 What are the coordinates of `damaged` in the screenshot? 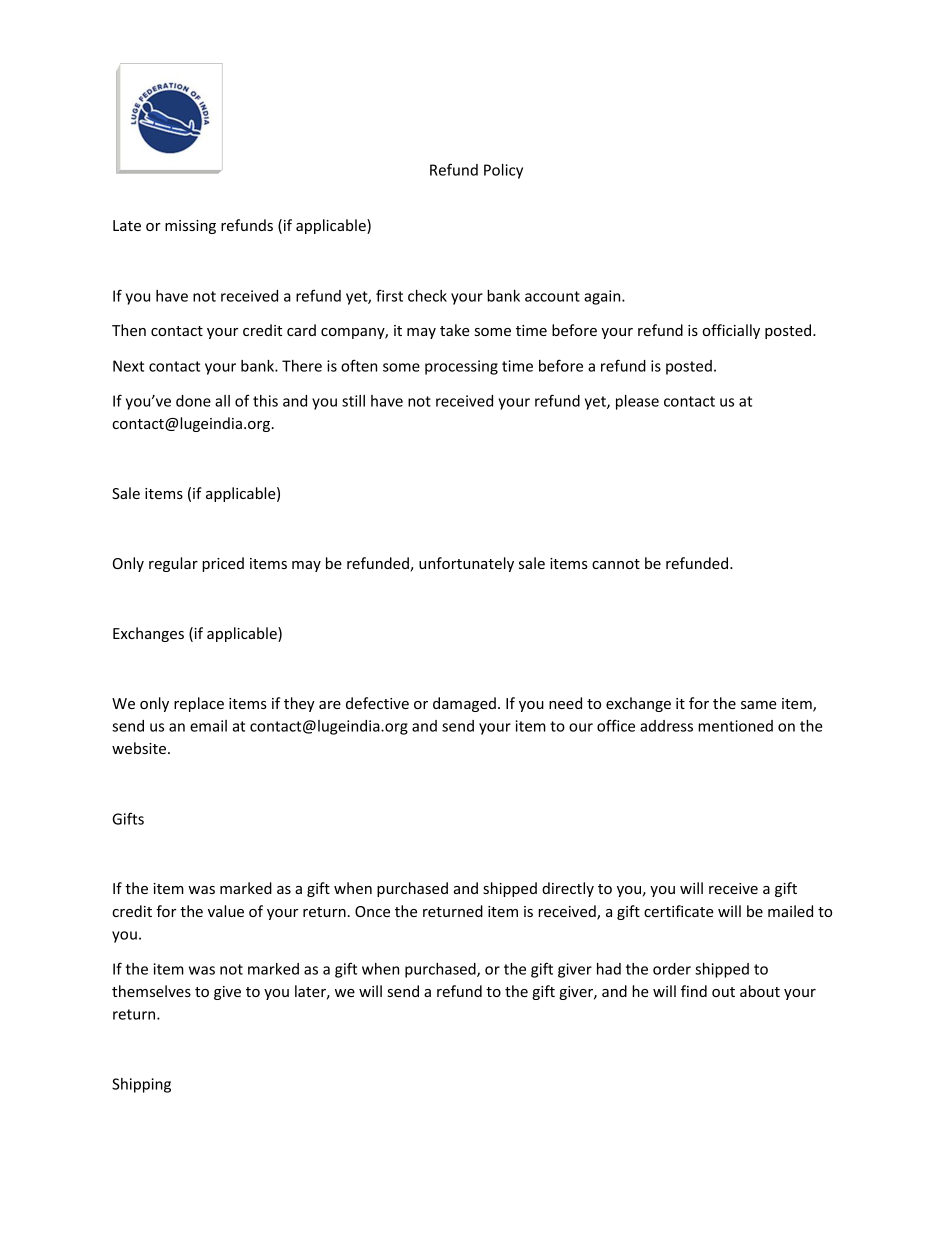 It's located at (464, 704).
